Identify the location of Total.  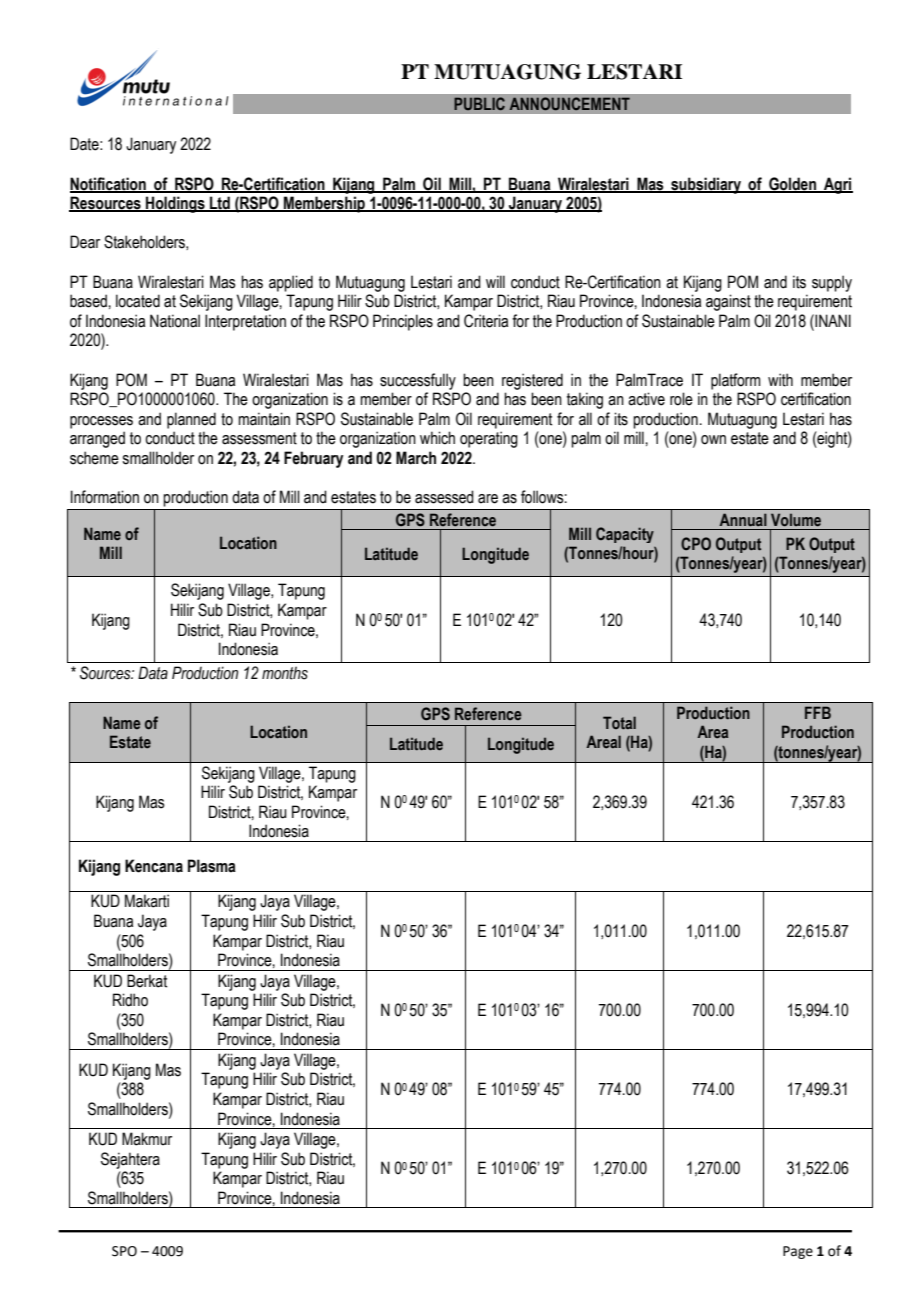
(619, 722).
